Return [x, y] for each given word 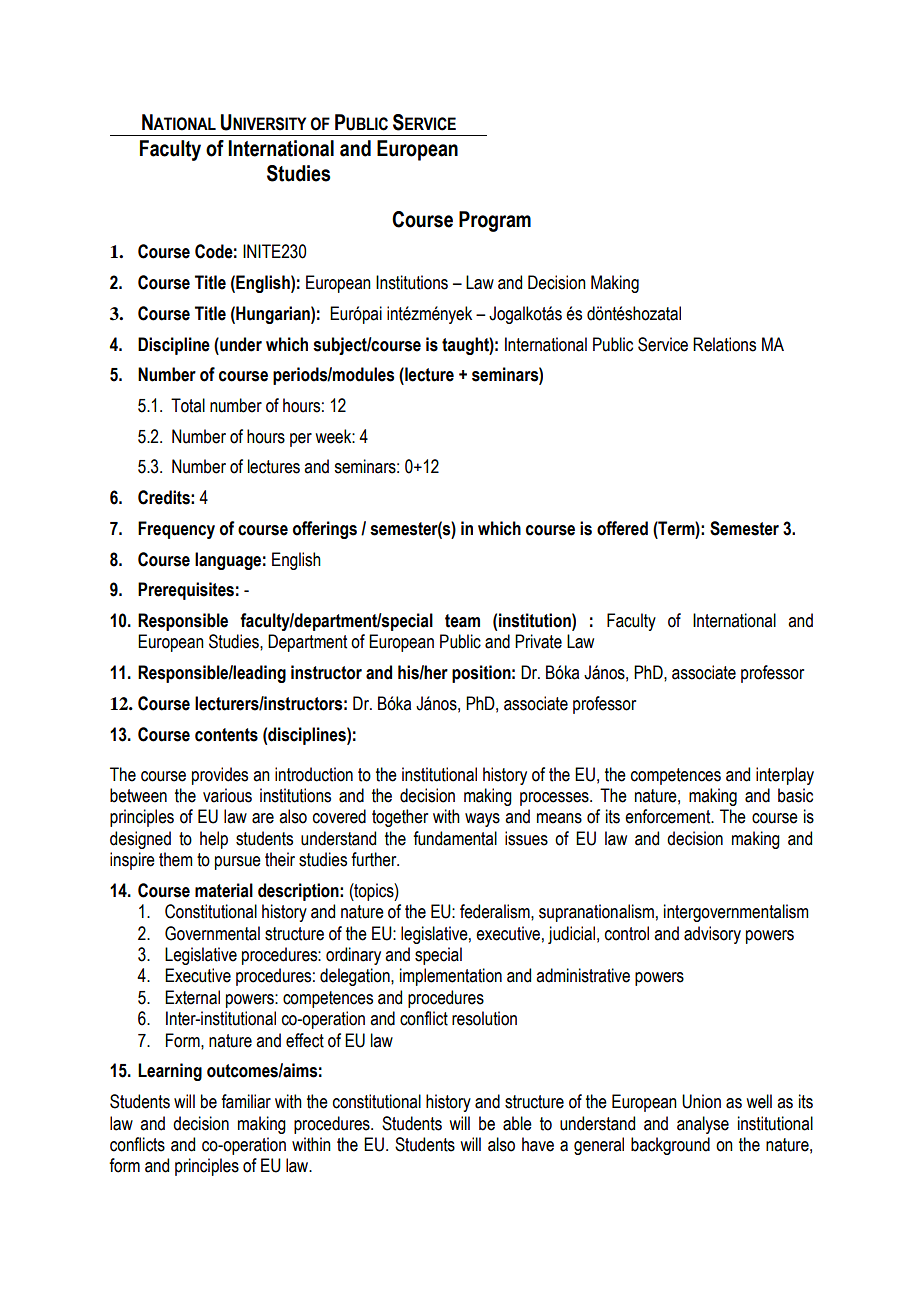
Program [495, 221]
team [462, 621]
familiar [246, 1101]
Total [188, 405]
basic [795, 795]
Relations [724, 344]
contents [226, 735]
